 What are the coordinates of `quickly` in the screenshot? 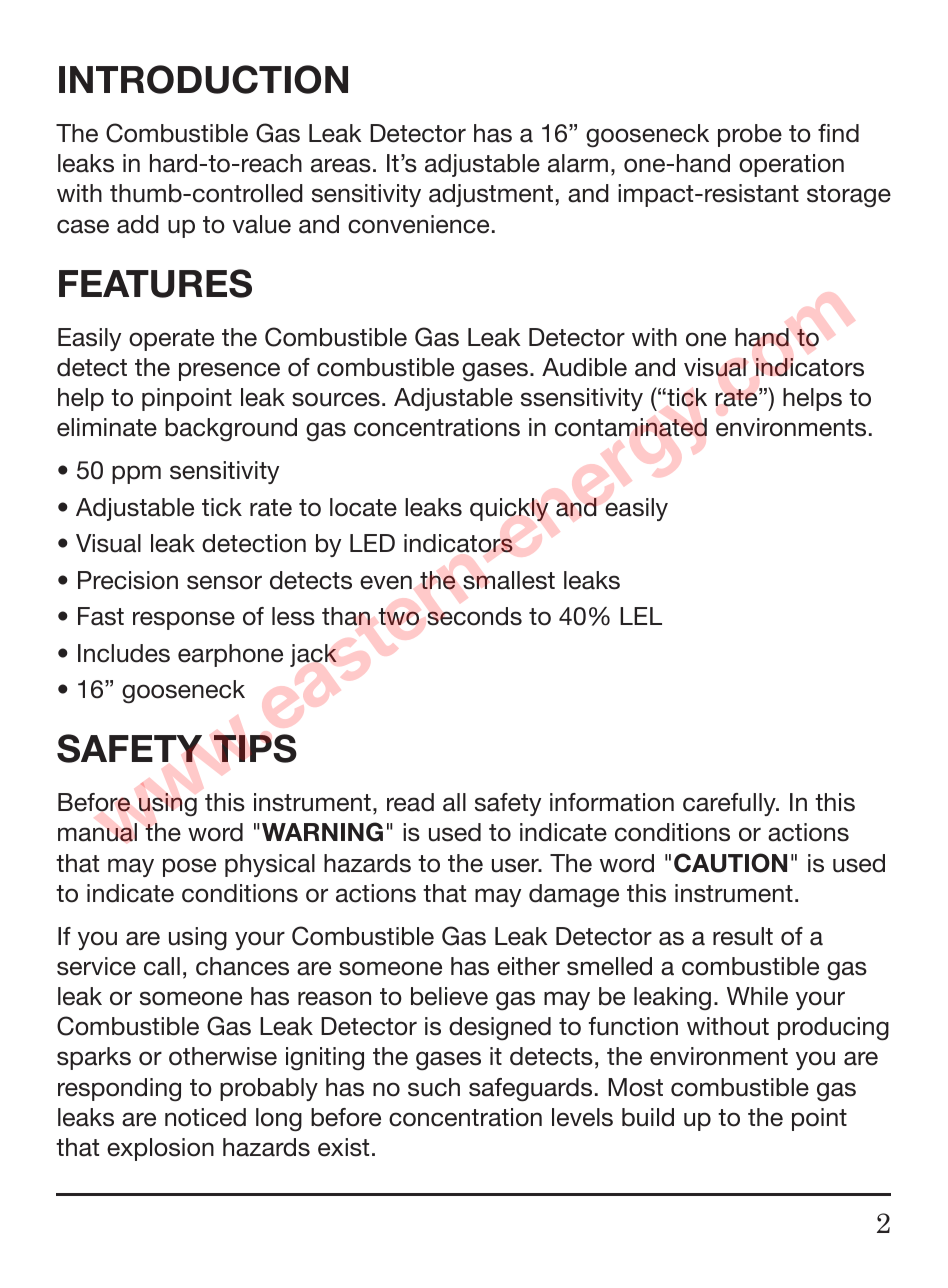 It's located at (509, 509).
